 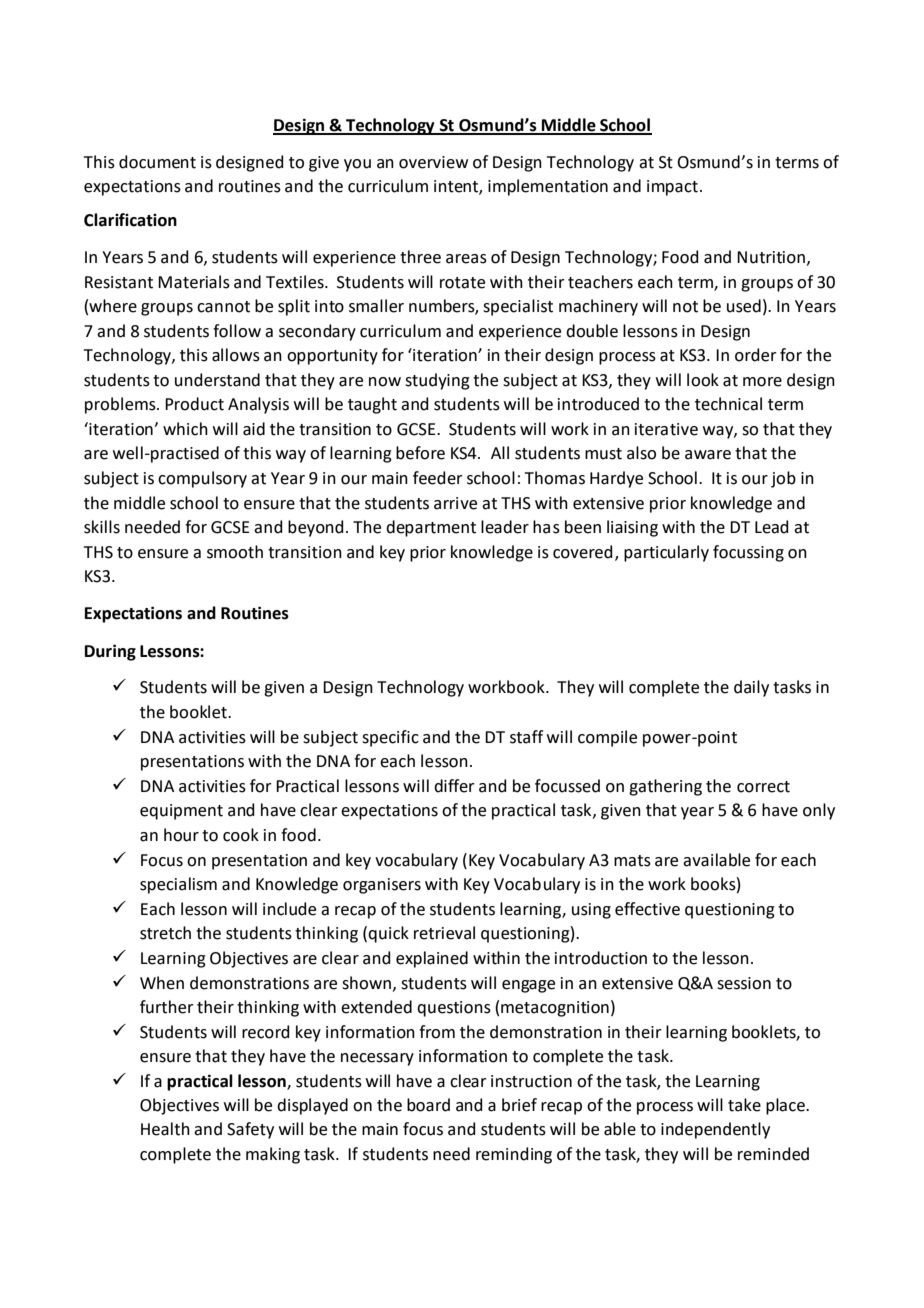 I want to click on Health, so click(x=165, y=1129).
